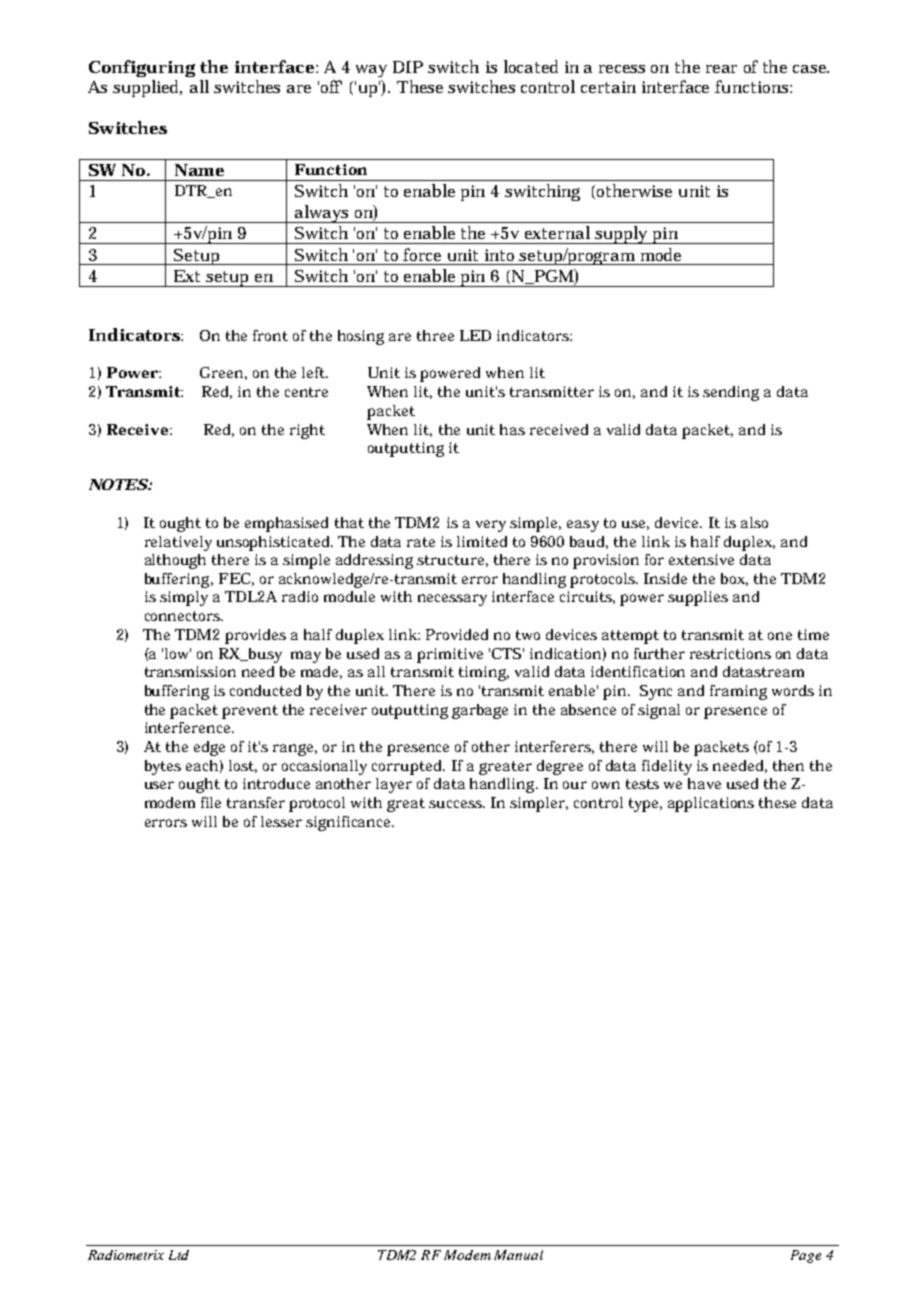  Describe the element at coordinates (435, 335) in the image. I see `three` at that location.
